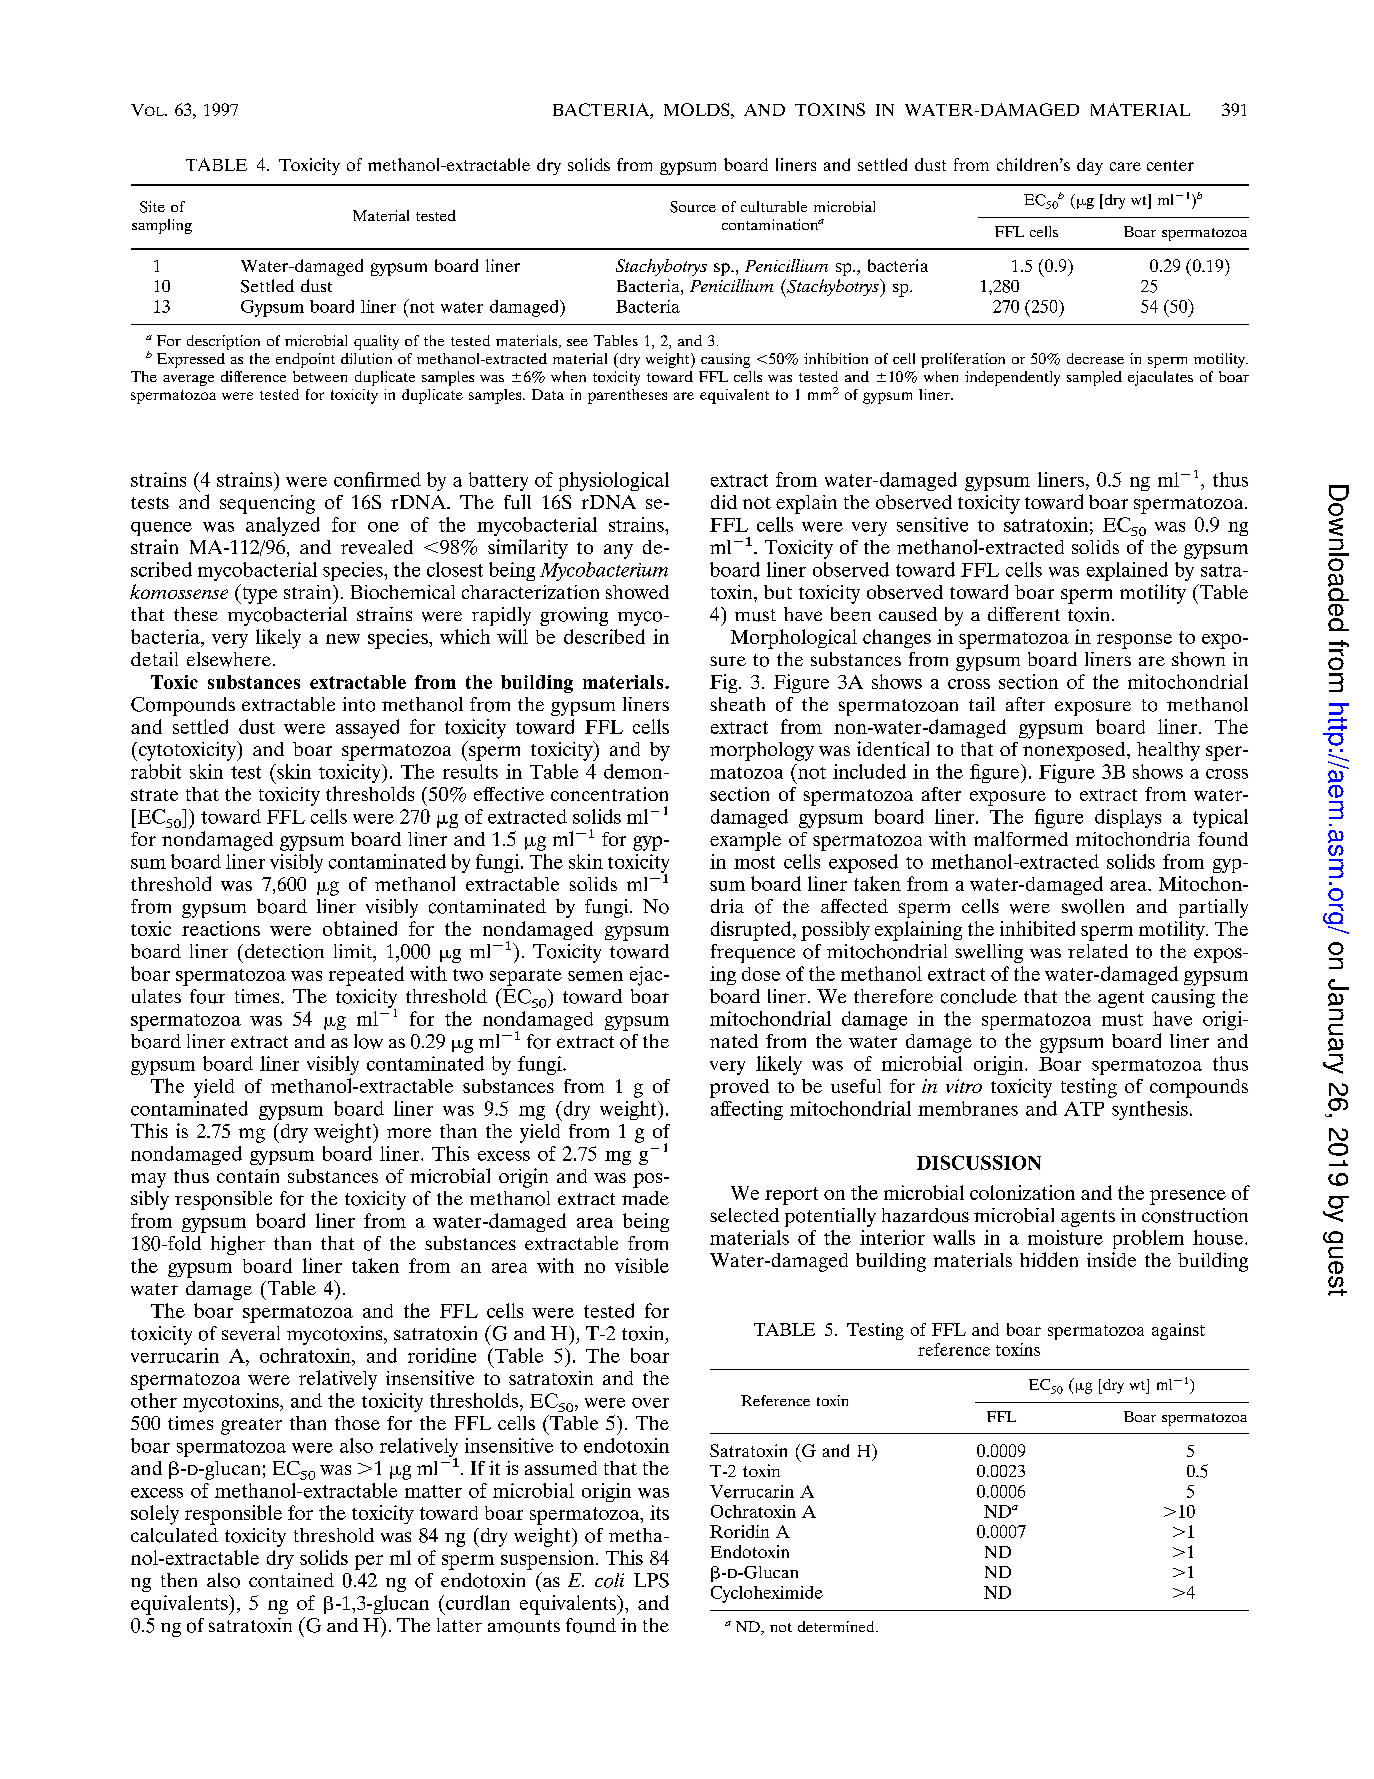 This screenshot has height=1779, width=1374. What do you see at coordinates (229, 659) in the screenshot?
I see `elsewhere` at bounding box center [229, 659].
